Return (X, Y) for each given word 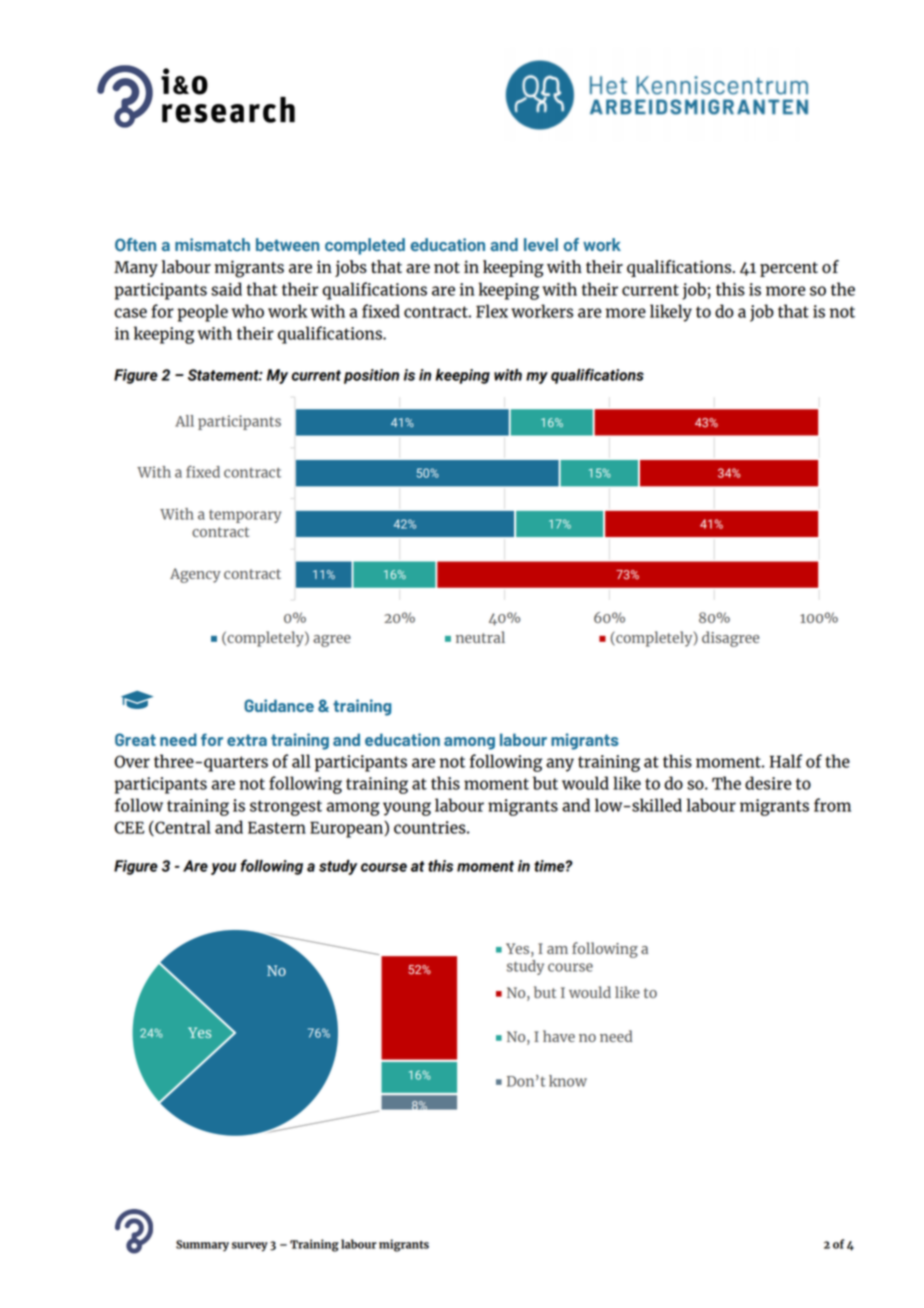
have (559, 1036)
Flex (492, 311)
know (568, 1081)
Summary (202, 1246)
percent (789, 269)
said (226, 289)
